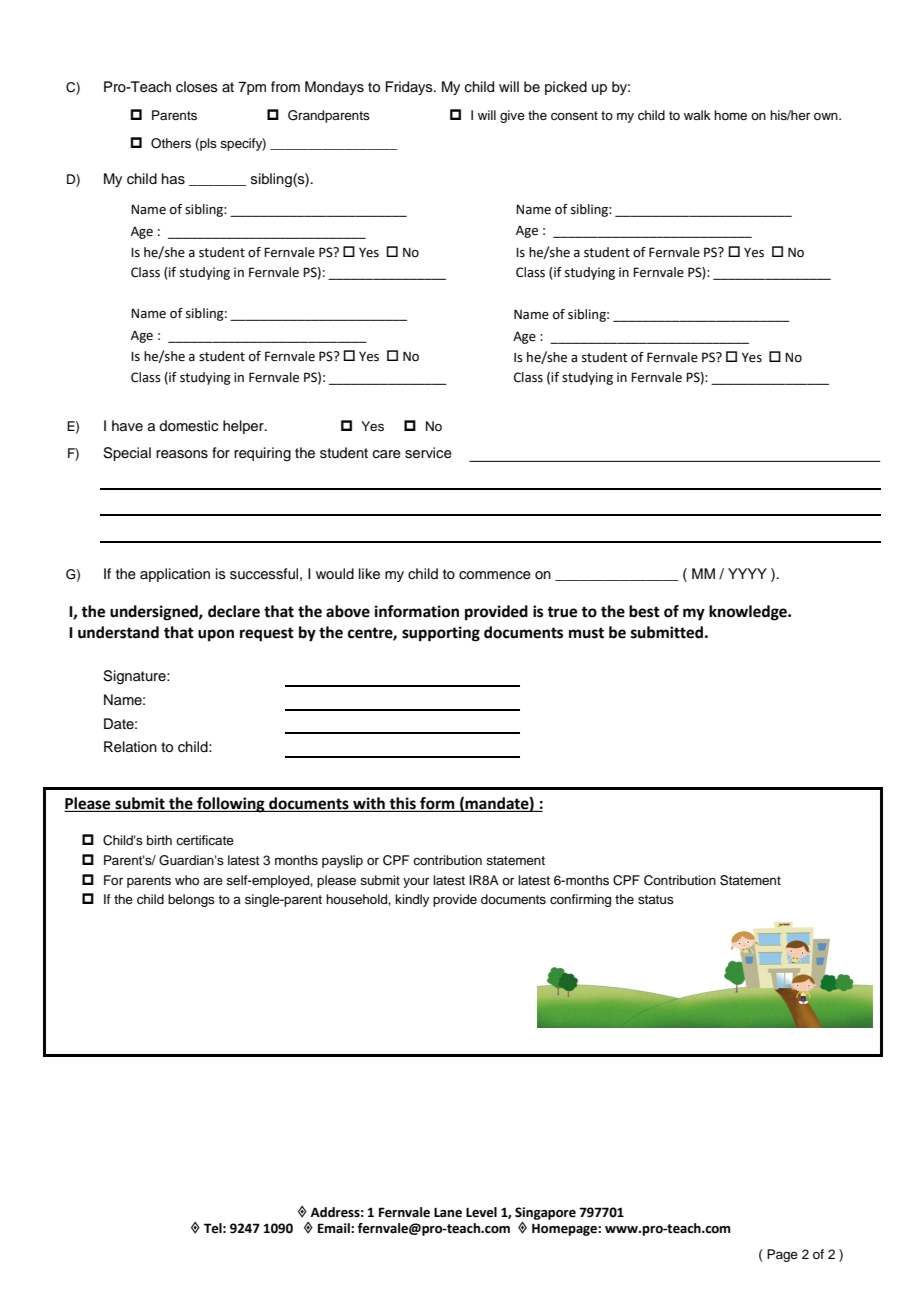  What do you see at coordinates (697, 115) in the screenshot?
I see `walk` at bounding box center [697, 115].
